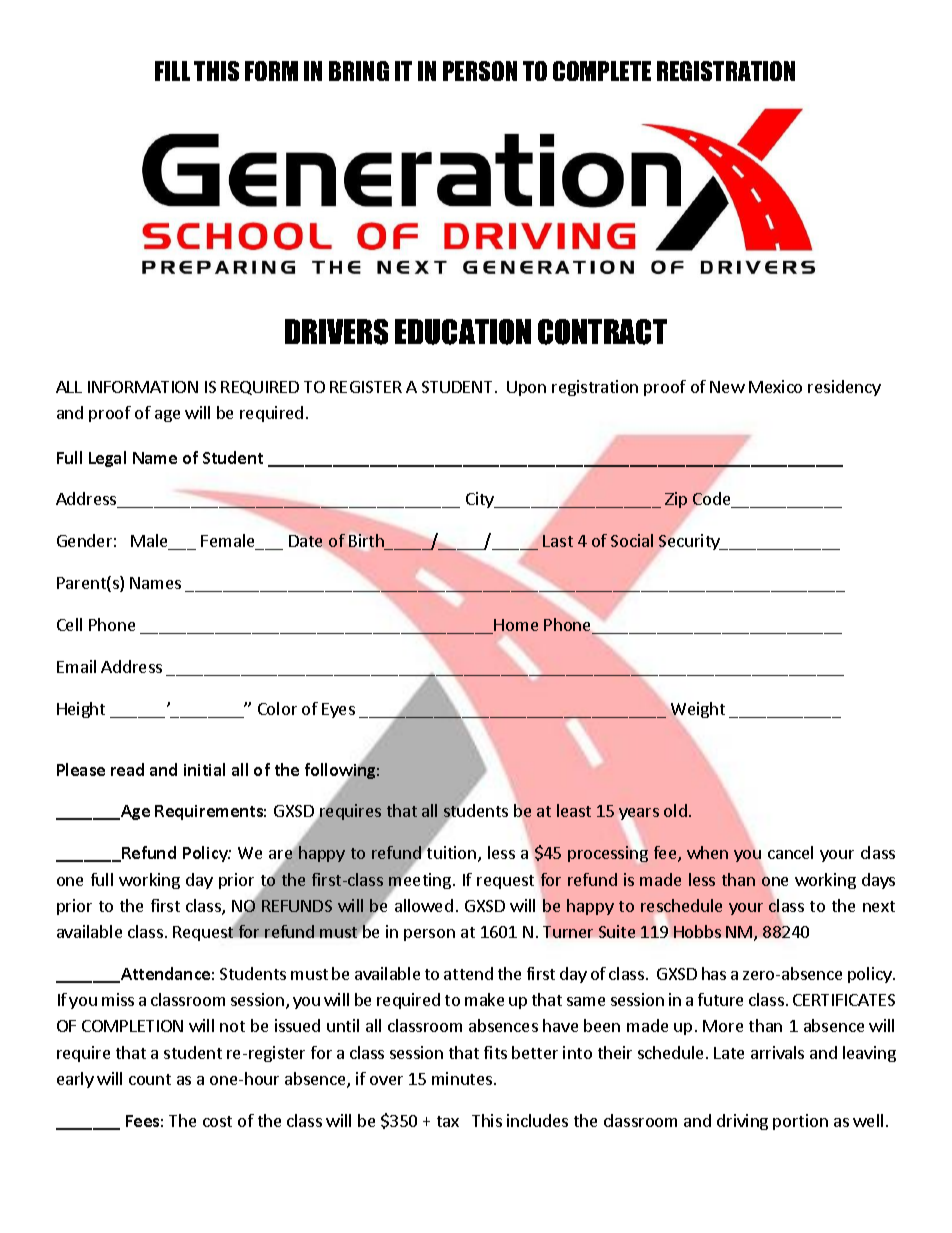 The height and width of the screenshot is (1233, 952). Describe the element at coordinates (359, 71) in the screenshot. I see `BRING` at that location.
